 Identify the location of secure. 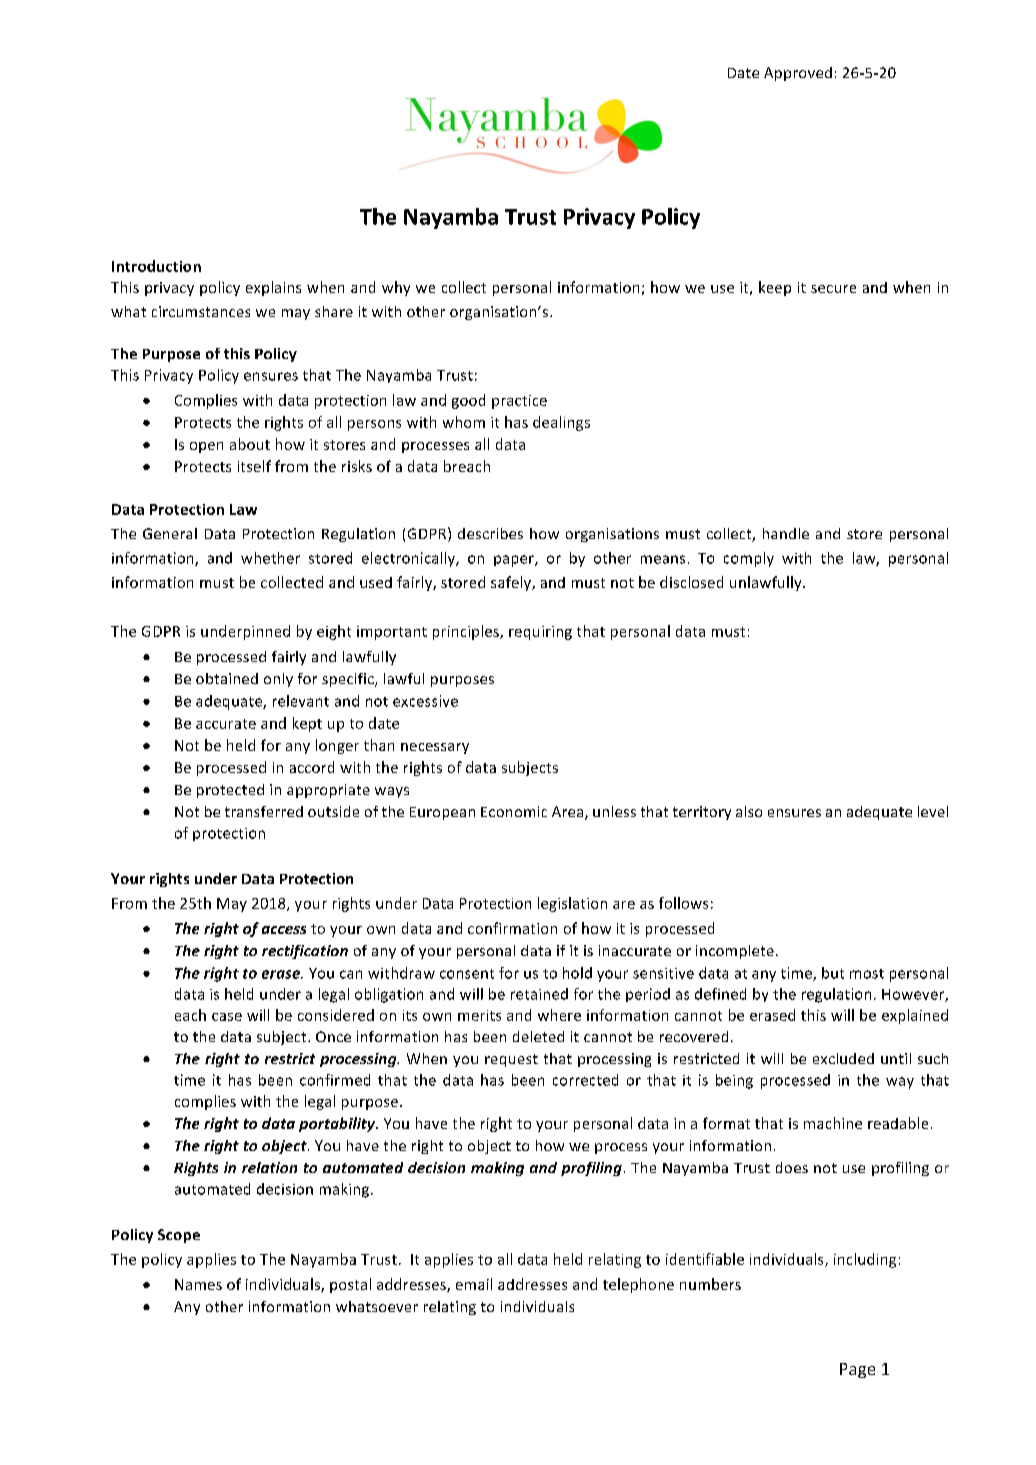
(833, 289).
